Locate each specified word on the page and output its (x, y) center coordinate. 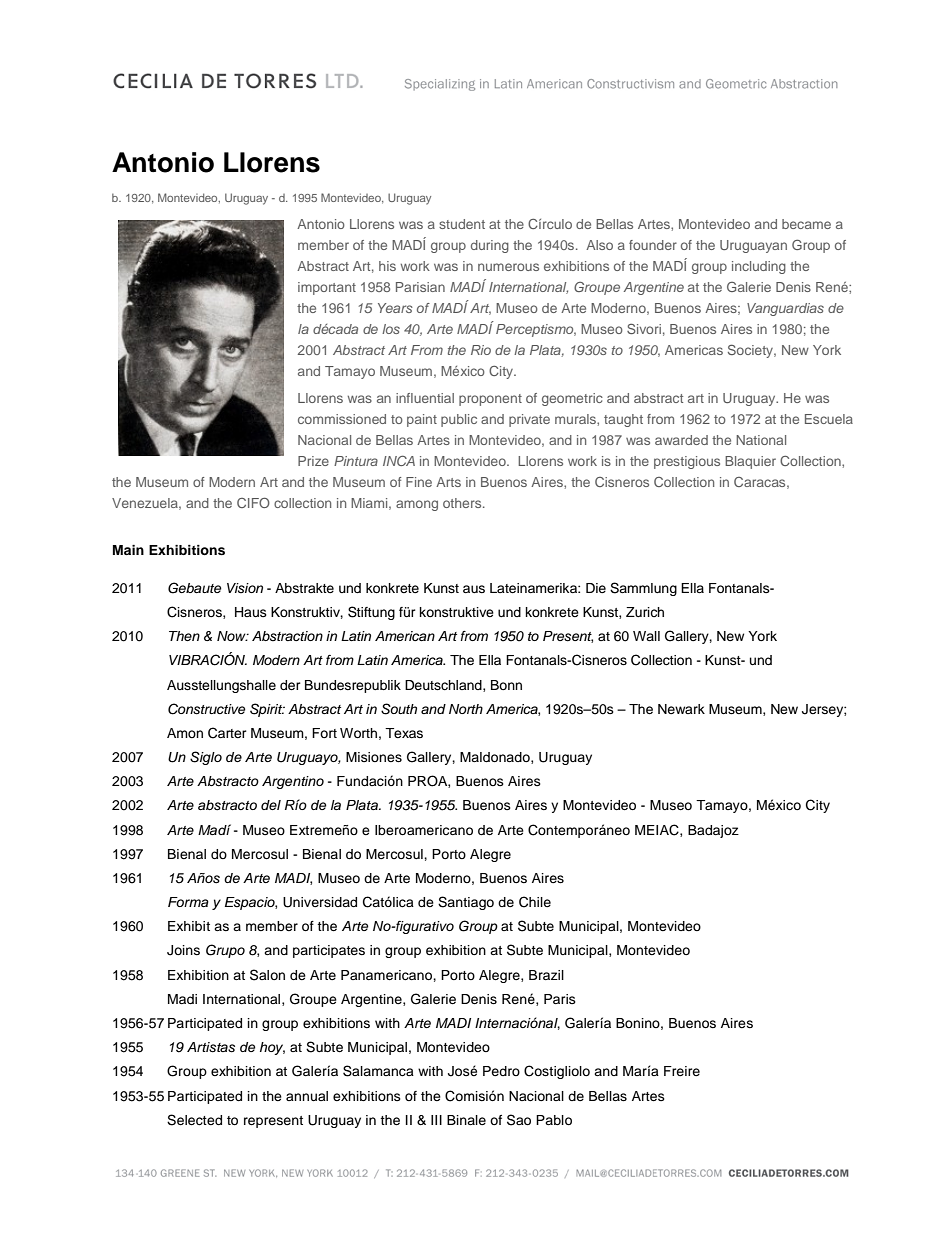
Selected (194, 1120)
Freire (682, 1071)
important (327, 288)
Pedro (501, 1071)
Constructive (207, 709)
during (490, 246)
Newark (681, 709)
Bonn (506, 685)
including (759, 267)
